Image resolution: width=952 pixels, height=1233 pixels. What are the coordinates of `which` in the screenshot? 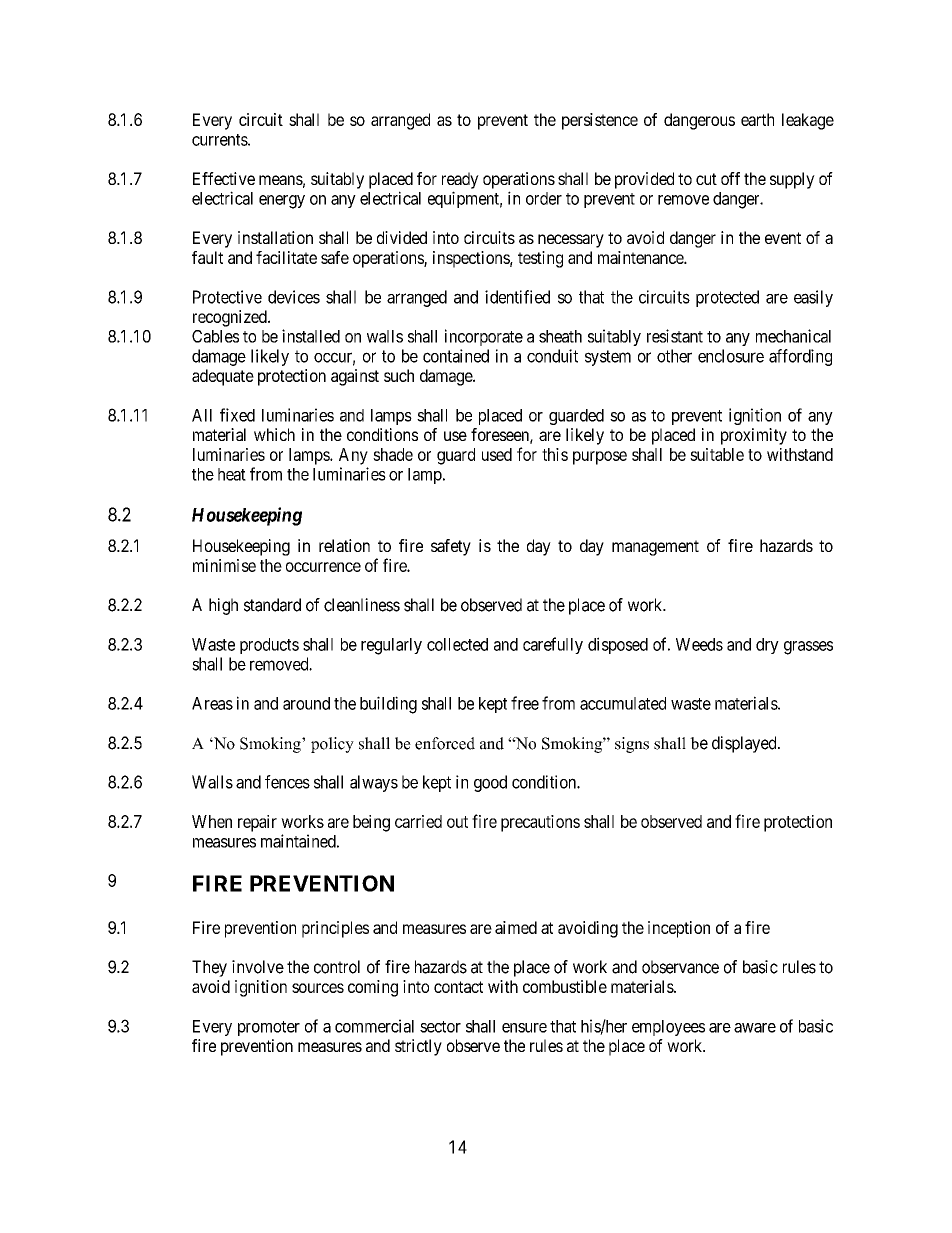 It's located at (274, 434).
